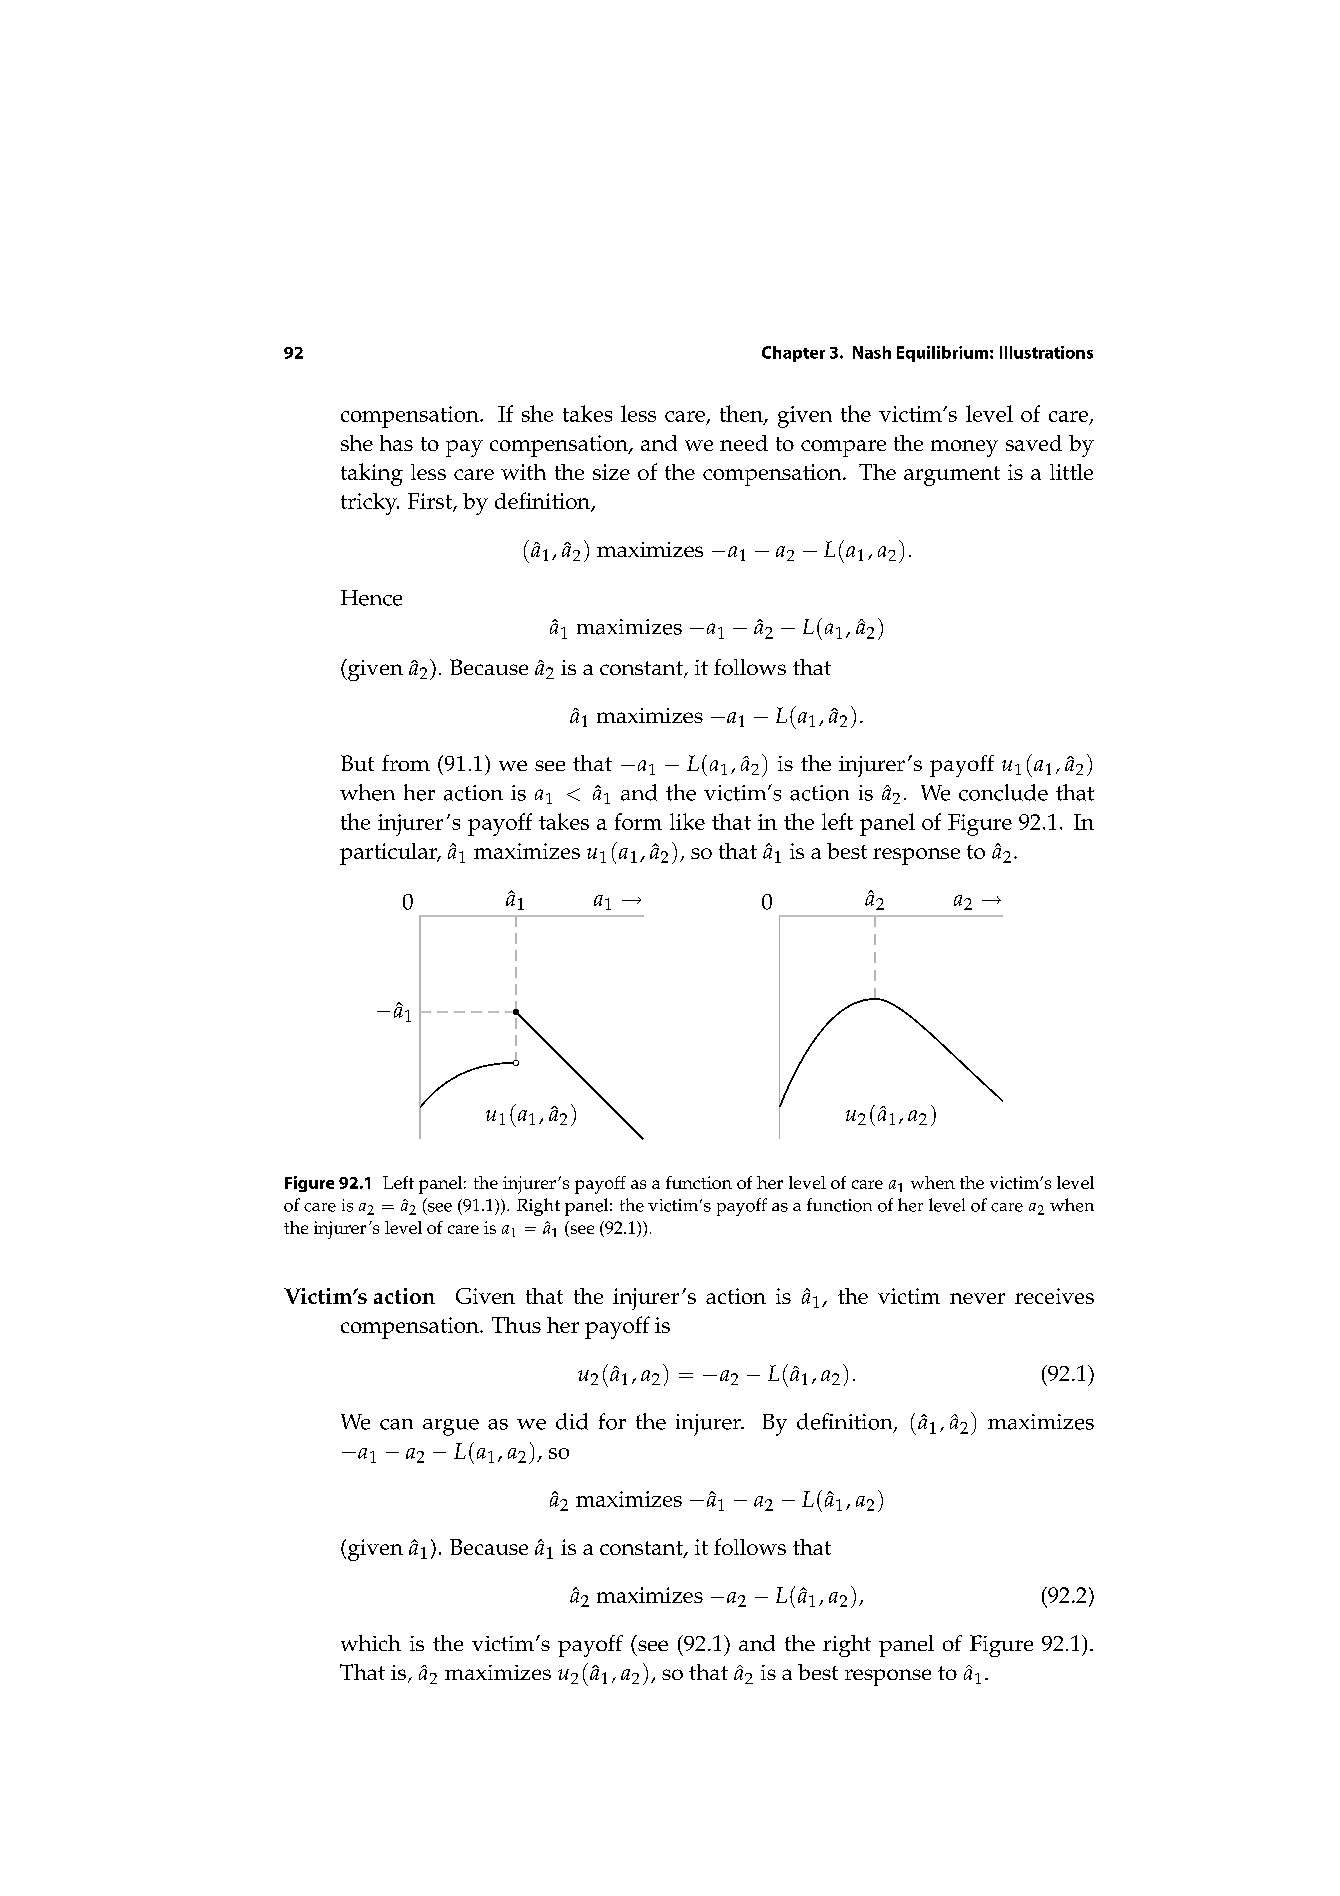 This document has width=1340, height=1896. What do you see at coordinates (687, 821) in the document?
I see `like` at bounding box center [687, 821].
